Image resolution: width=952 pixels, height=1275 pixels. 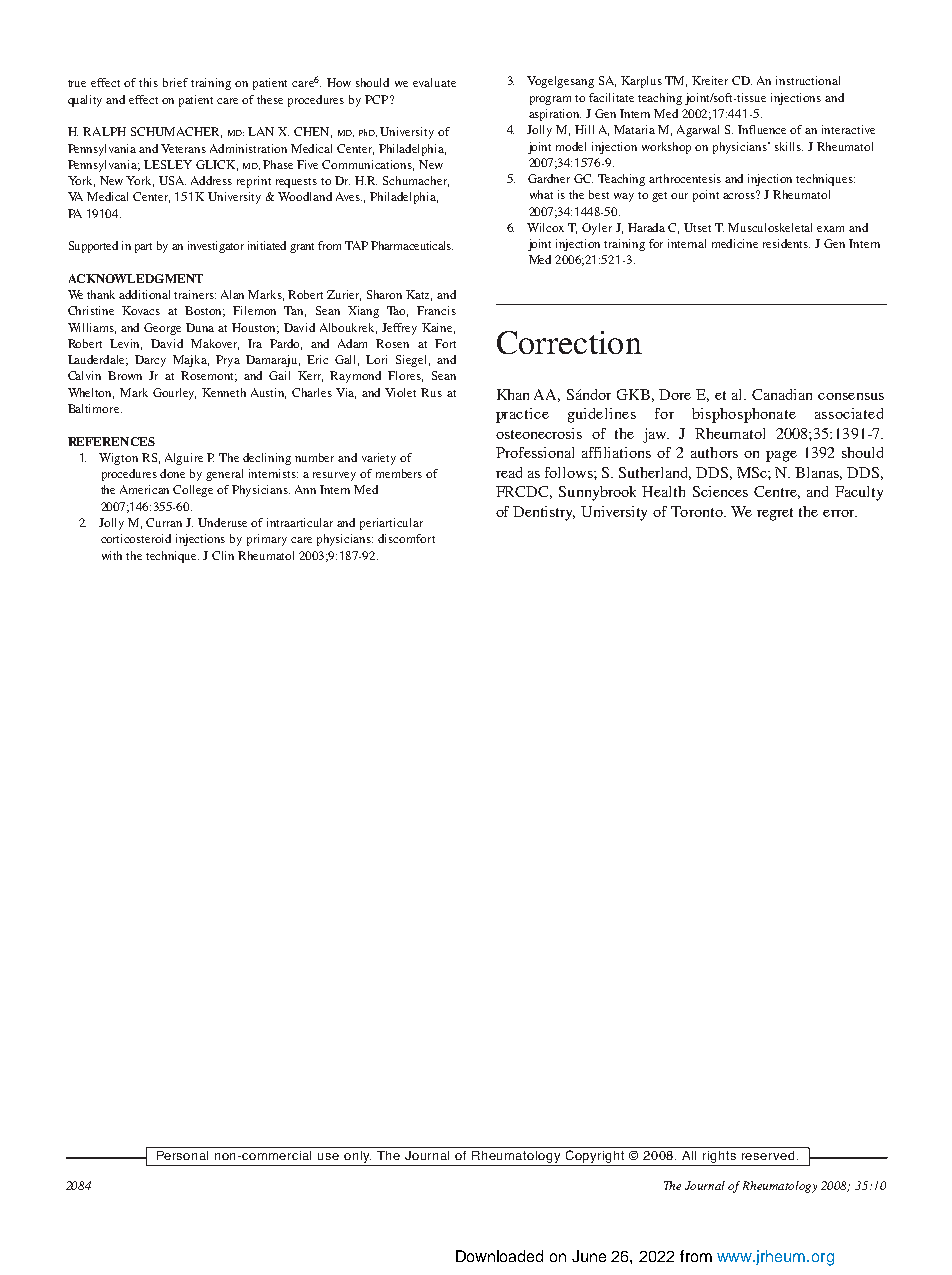 What do you see at coordinates (434, 82) in the document?
I see `evaluate` at bounding box center [434, 82].
